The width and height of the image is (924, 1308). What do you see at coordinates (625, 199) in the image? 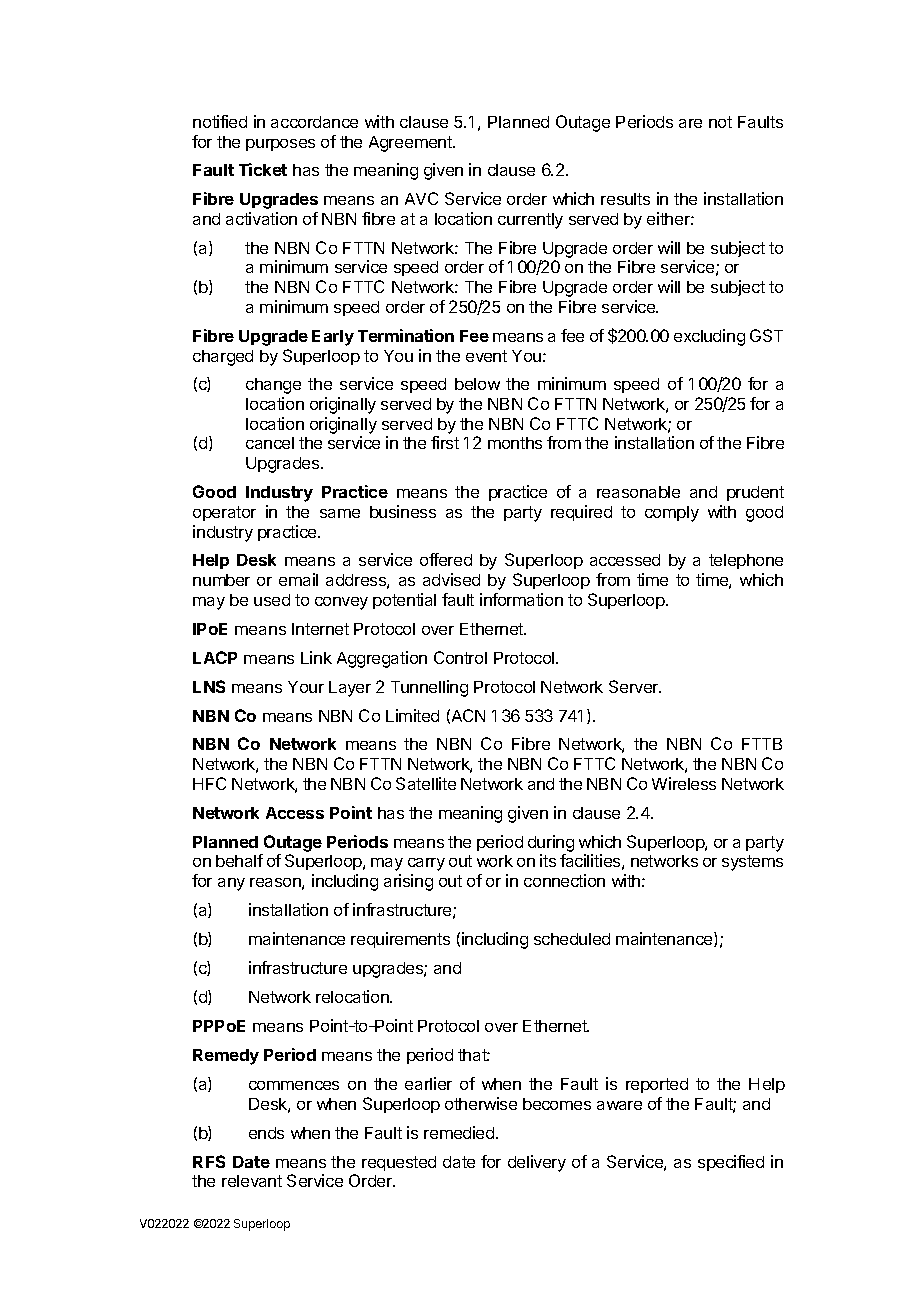
I see `results` at bounding box center [625, 199].
